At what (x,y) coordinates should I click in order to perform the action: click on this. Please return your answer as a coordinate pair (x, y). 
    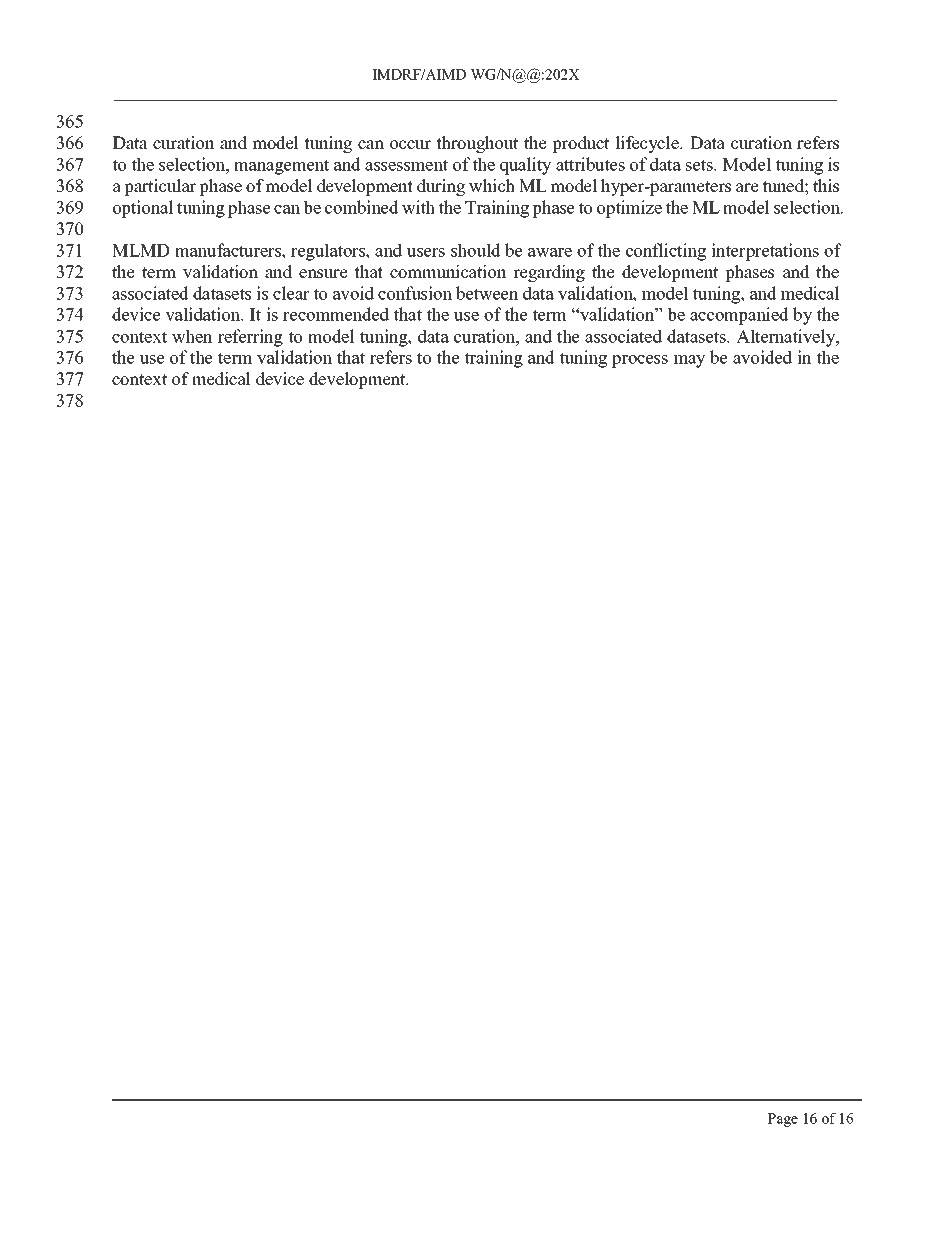
    Looking at the image, I should click on (826, 186).
